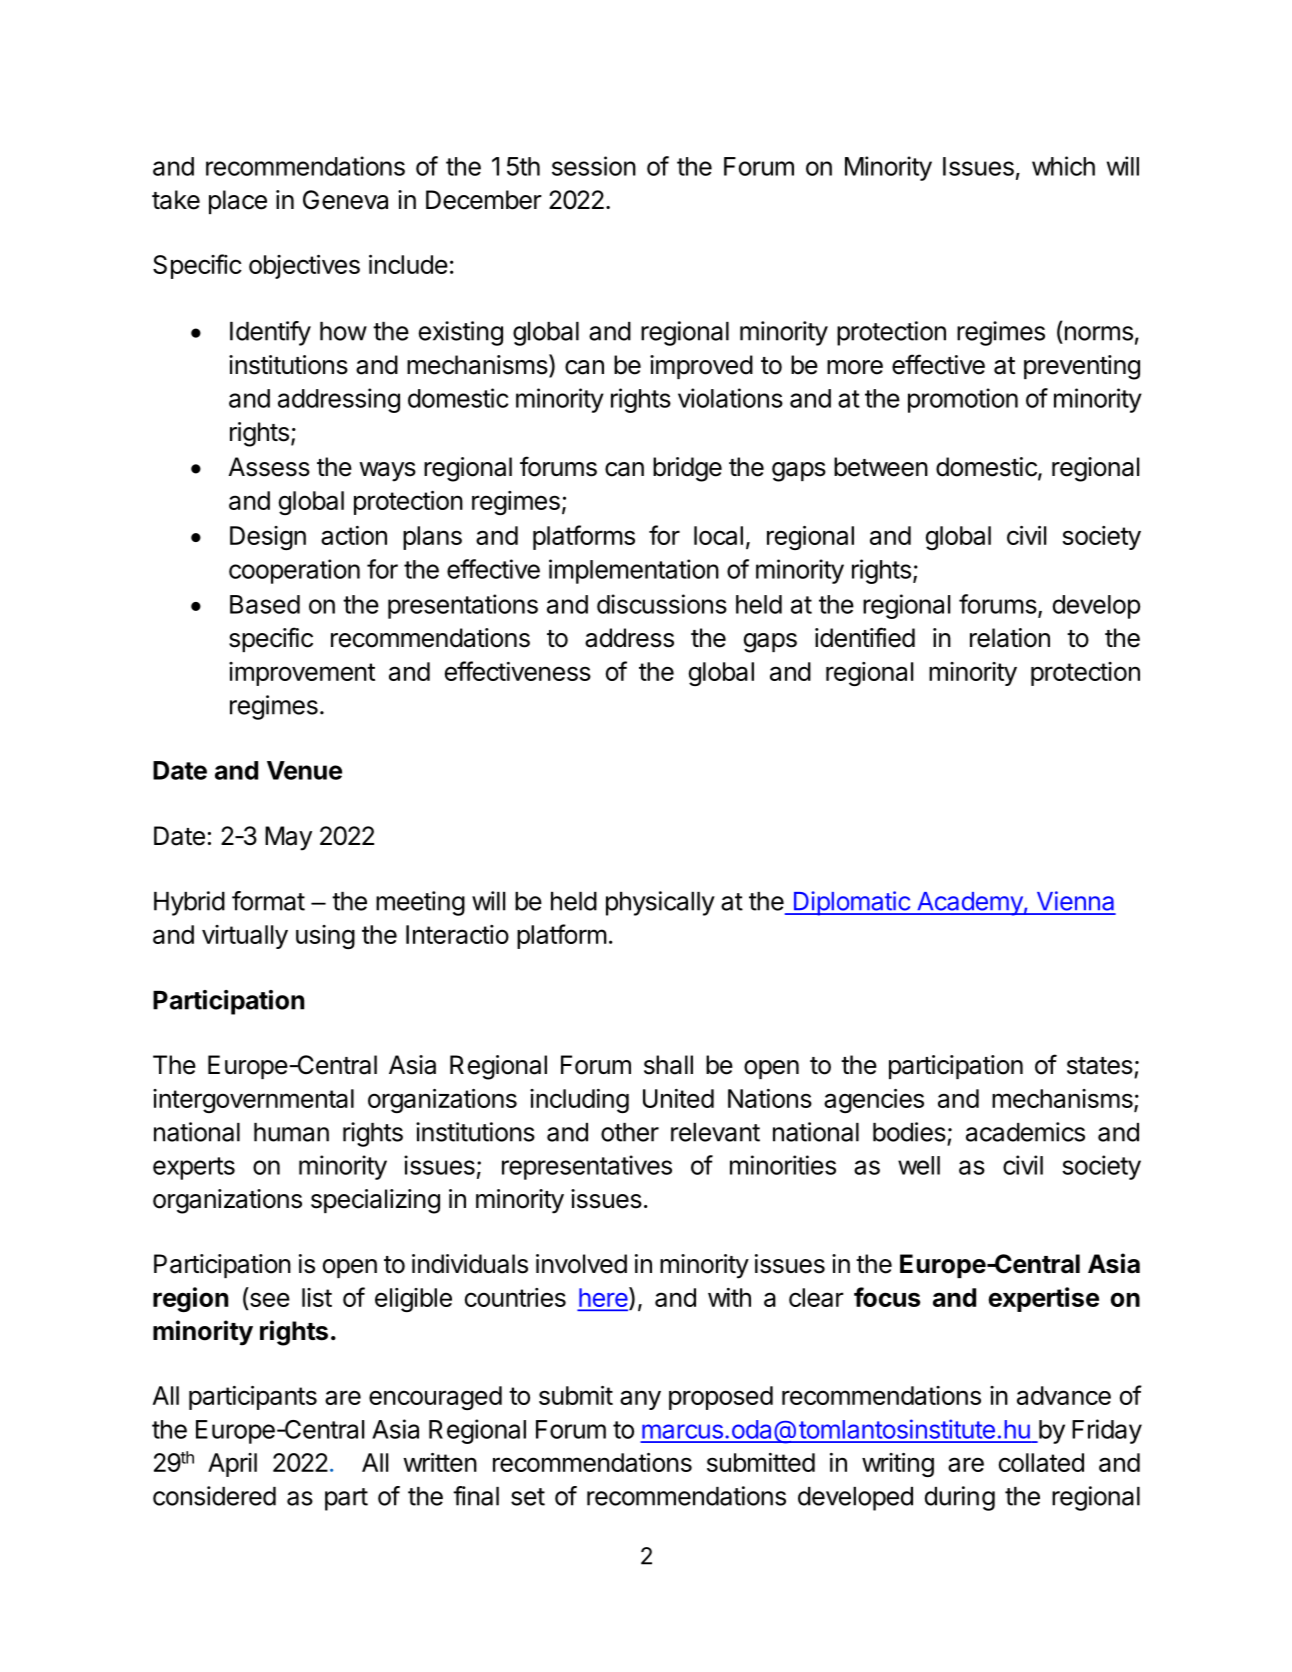 The image size is (1292, 1672). What do you see at coordinates (232, 1465) in the document?
I see `April` at bounding box center [232, 1465].
